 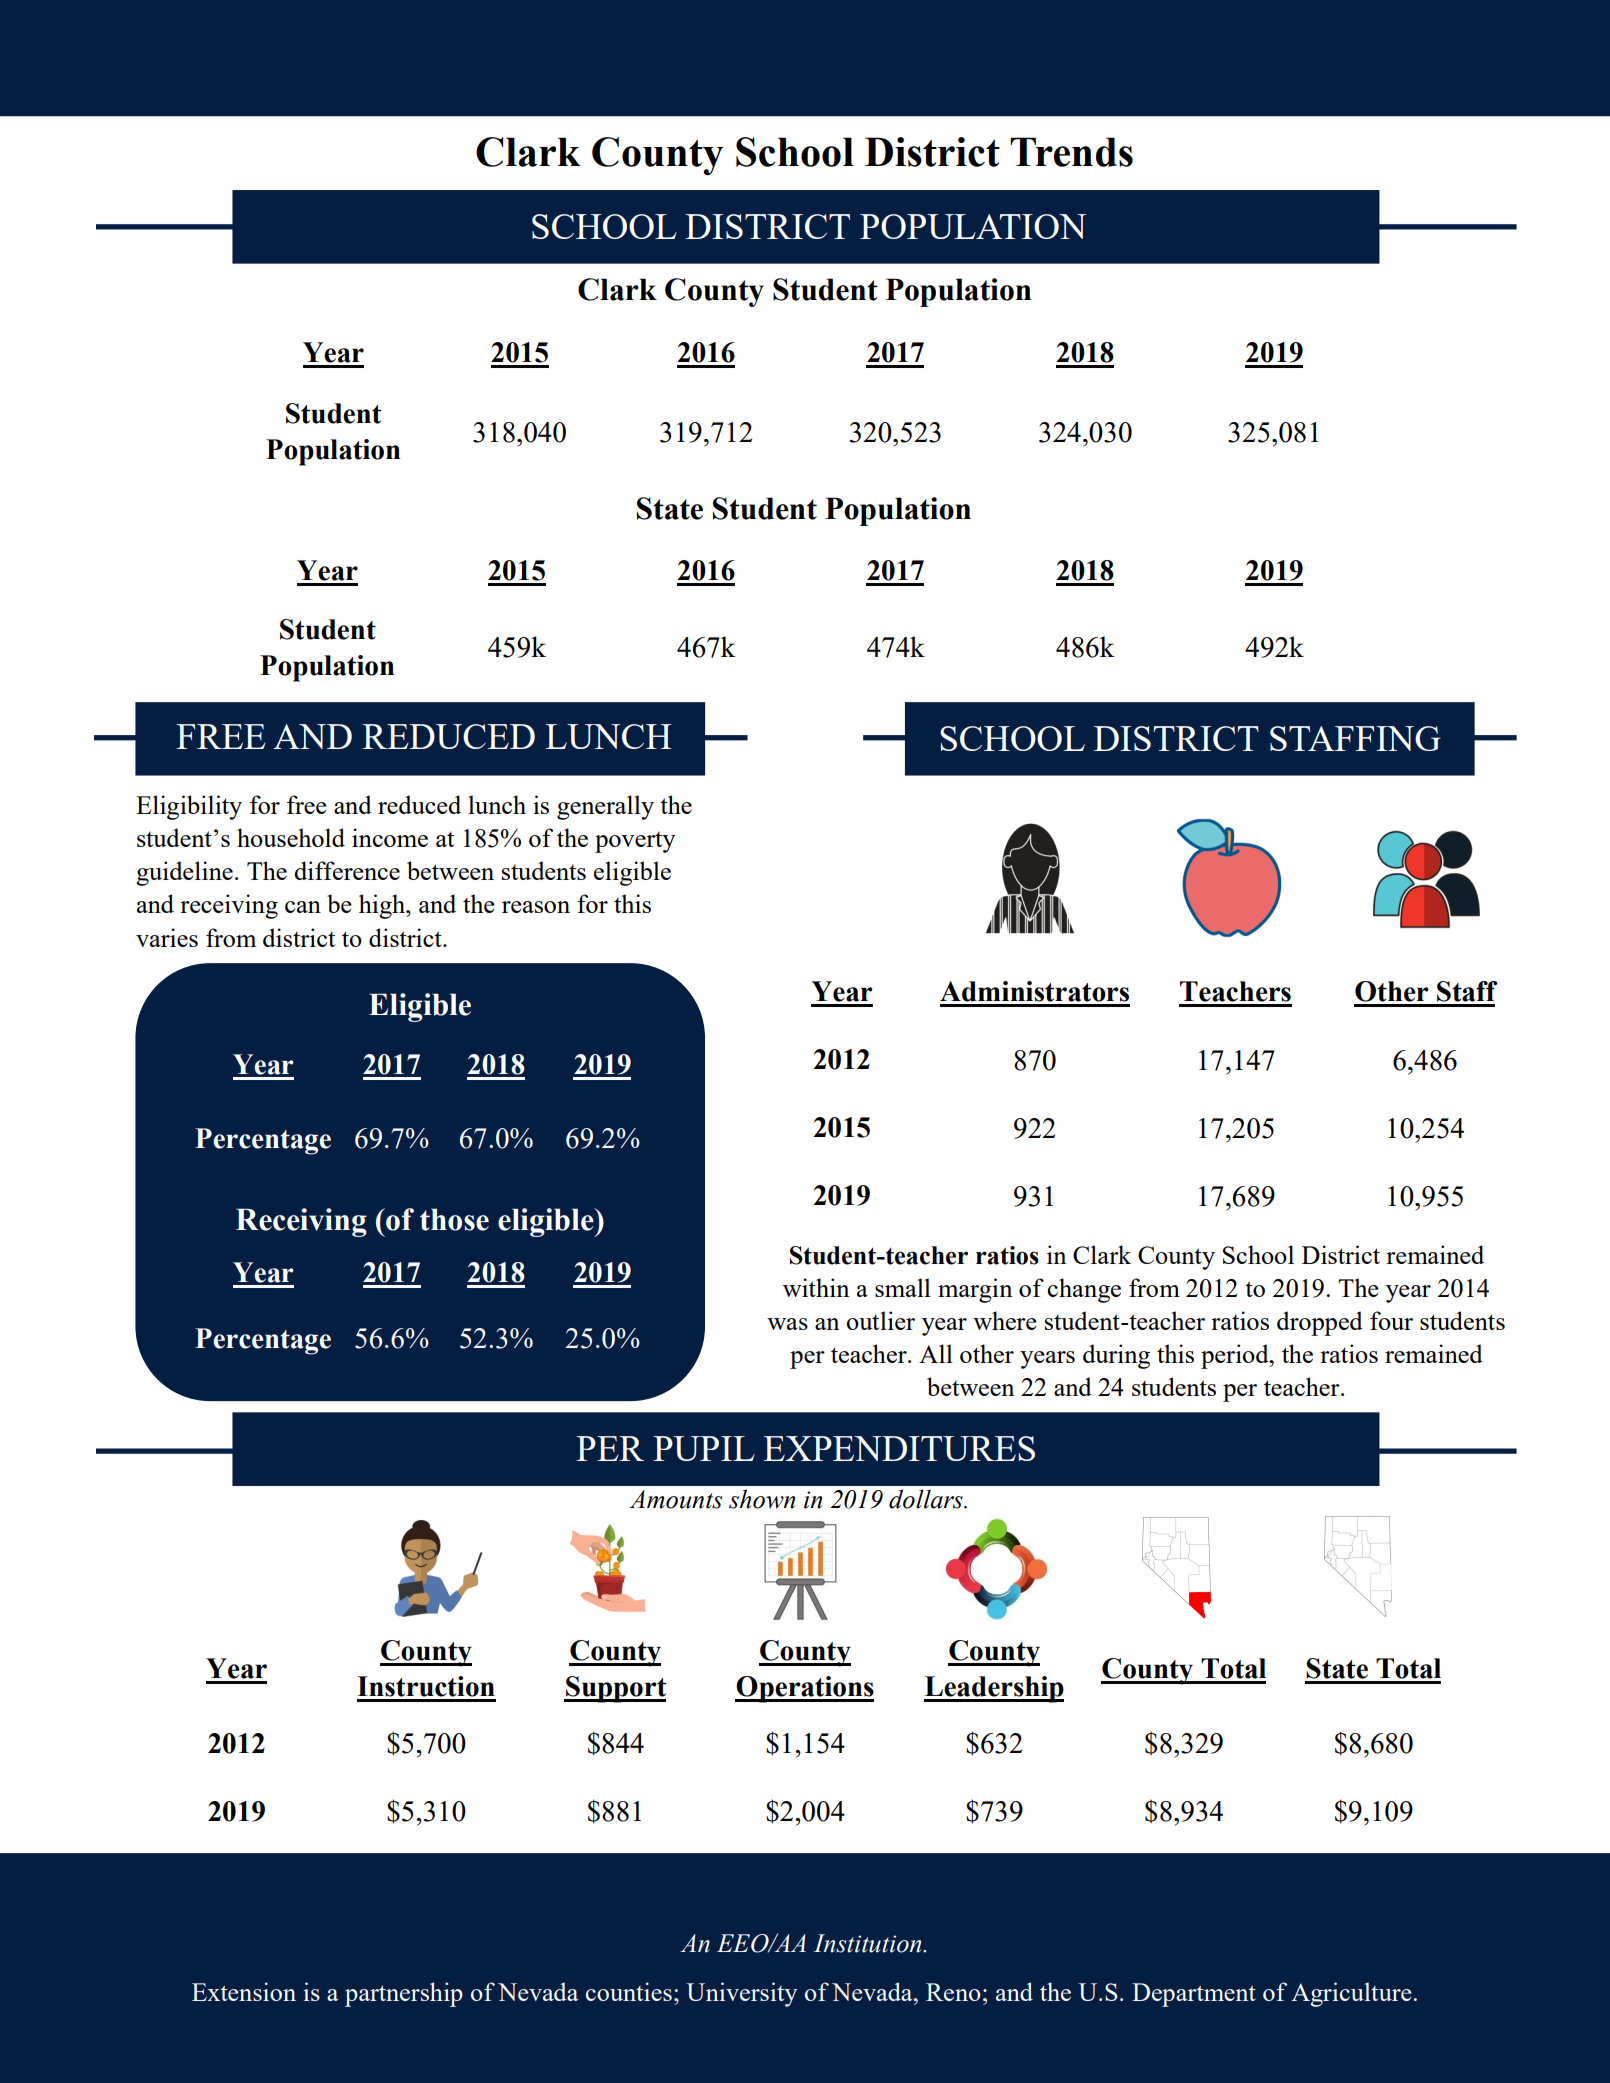 What do you see at coordinates (605, 807) in the screenshot?
I see `generally` at bounding box center [605, 807].
